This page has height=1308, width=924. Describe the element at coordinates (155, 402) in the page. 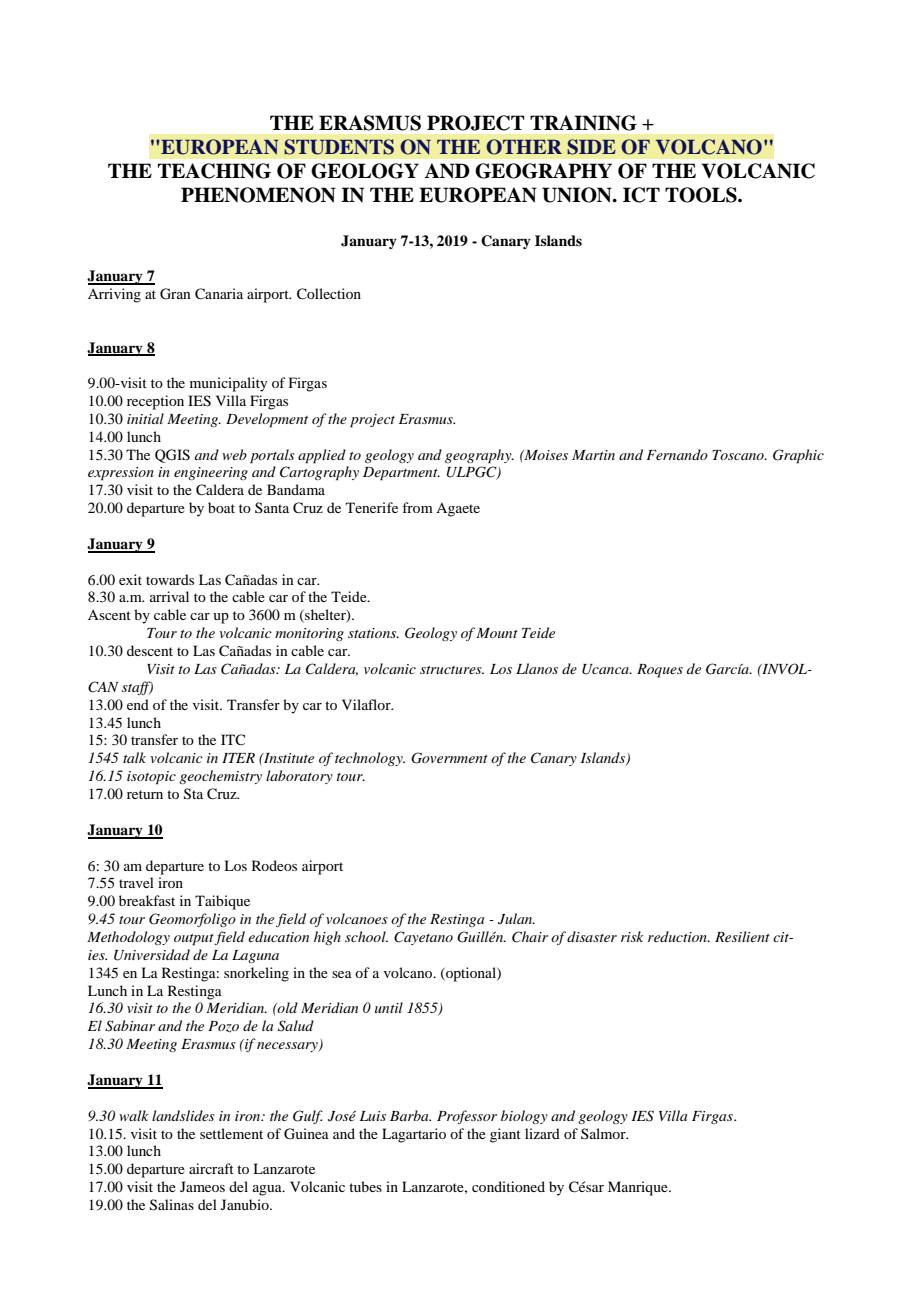

I see `reception` at that location.
